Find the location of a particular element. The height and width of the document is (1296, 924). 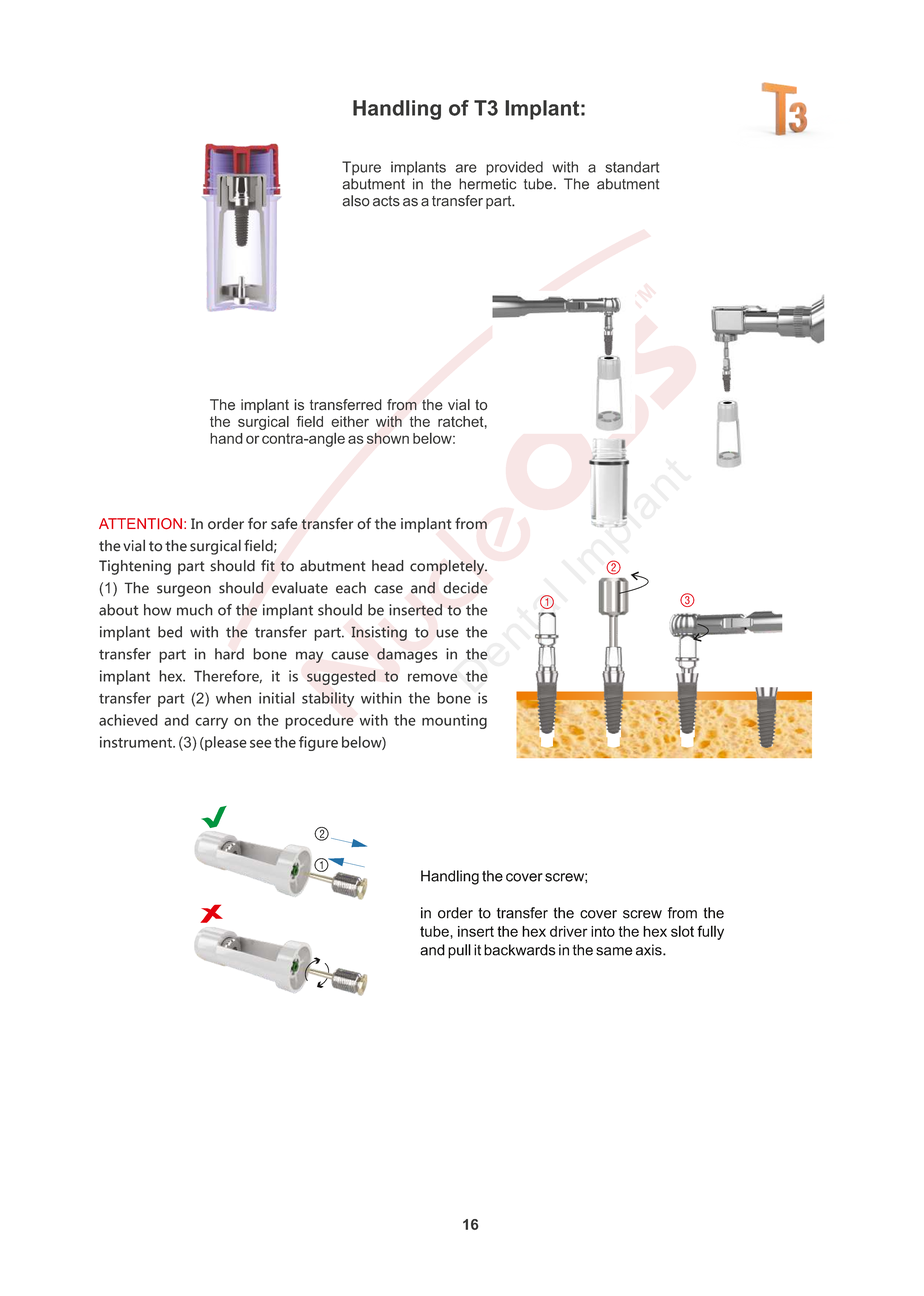

remove is located at coordinates (432, 677).
